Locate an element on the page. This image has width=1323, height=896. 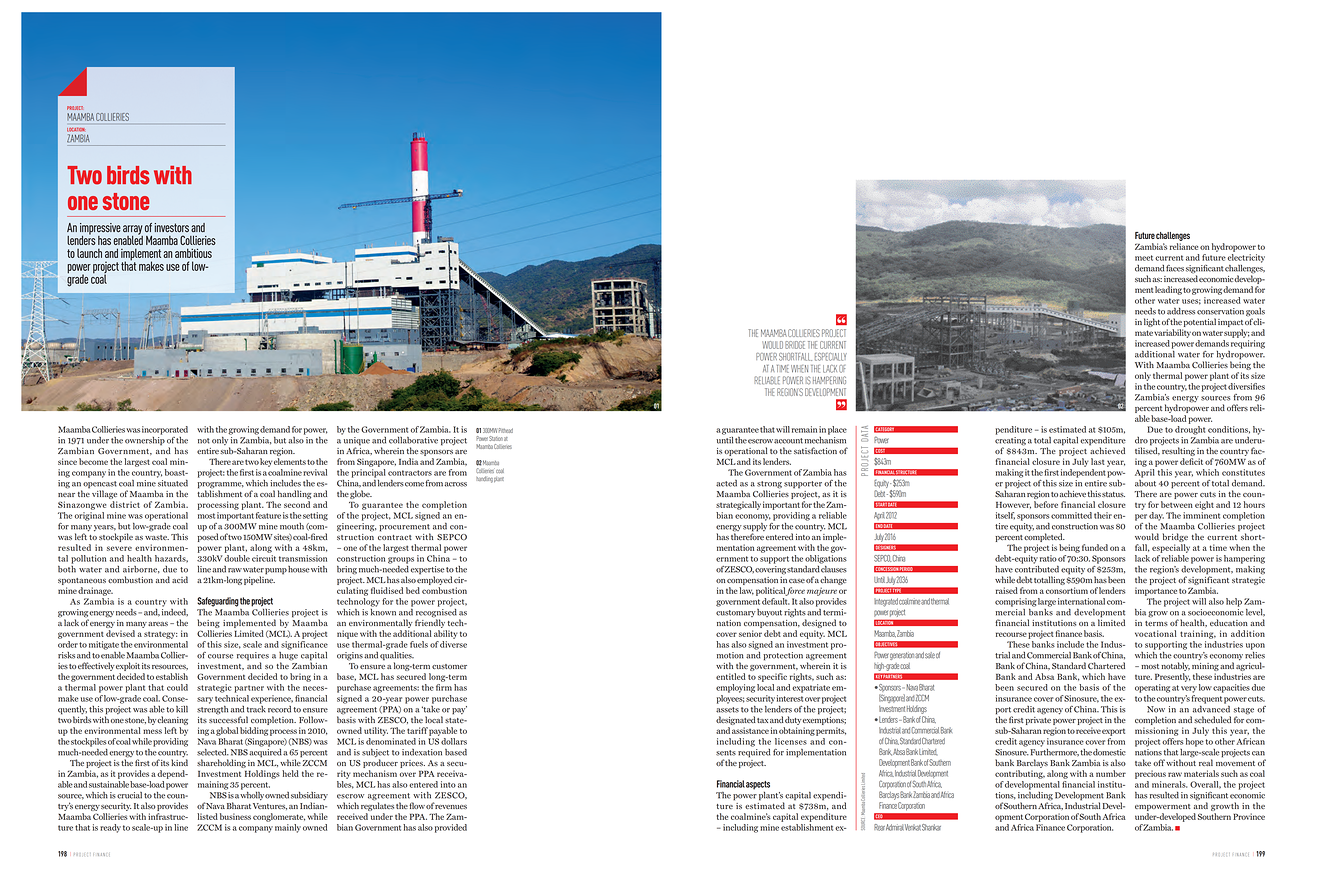
acted is located at coordinates (726, 483).
